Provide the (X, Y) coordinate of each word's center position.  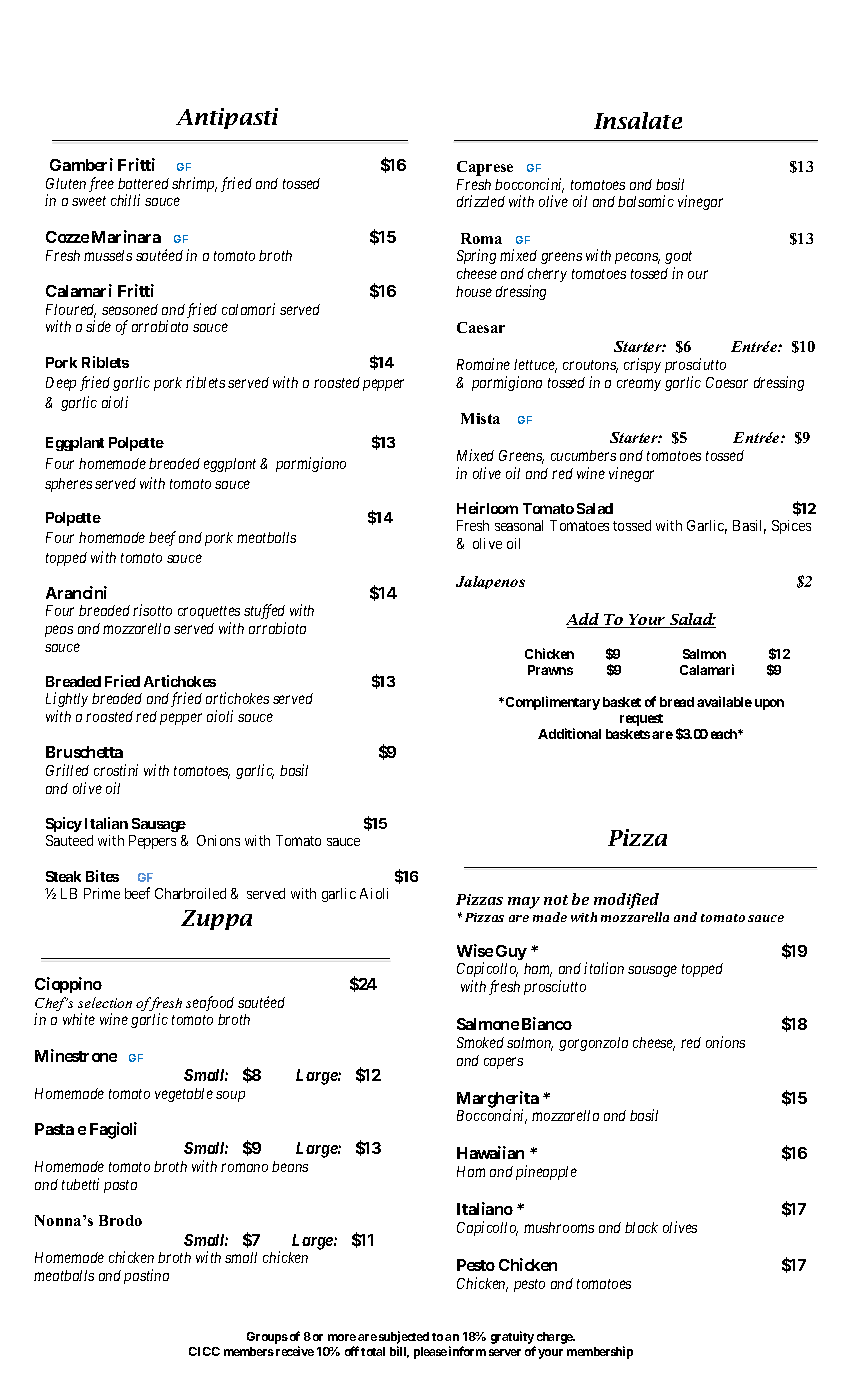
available (724, 701)
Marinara (126, 236)
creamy (639, 385)
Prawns (550, 670)
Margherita (498, 1100)
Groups (267, 1338)
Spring (476, 256)
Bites (102, 876)
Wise (475, 950)
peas (59, 631)
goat (678, 257)
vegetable (184, 1095)
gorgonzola (593, 1044)
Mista (480, 418)
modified (626, 901)
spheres (68, 485)
